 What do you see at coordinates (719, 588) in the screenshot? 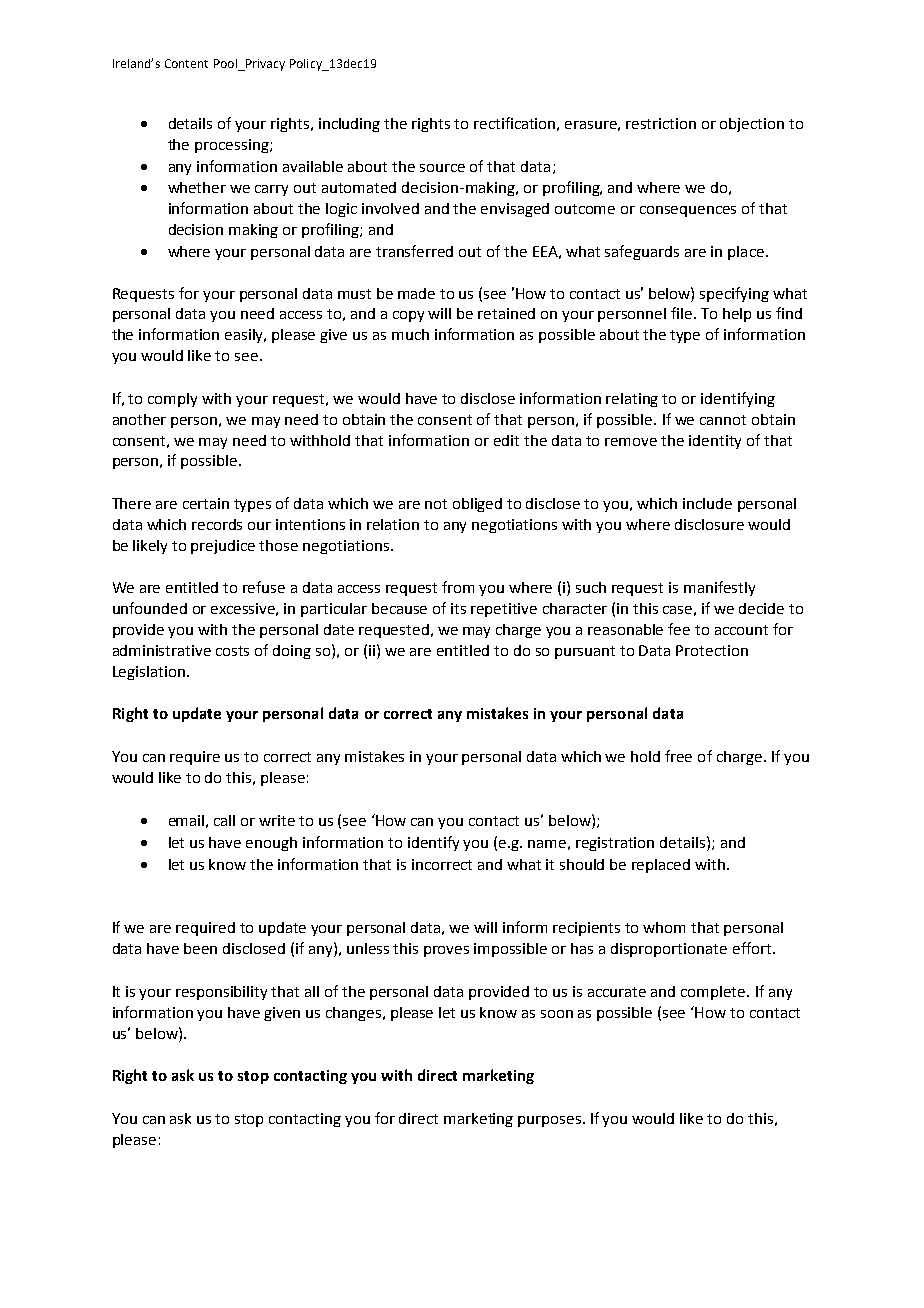
I see `manifestly` at bounding box center [719, 588].
